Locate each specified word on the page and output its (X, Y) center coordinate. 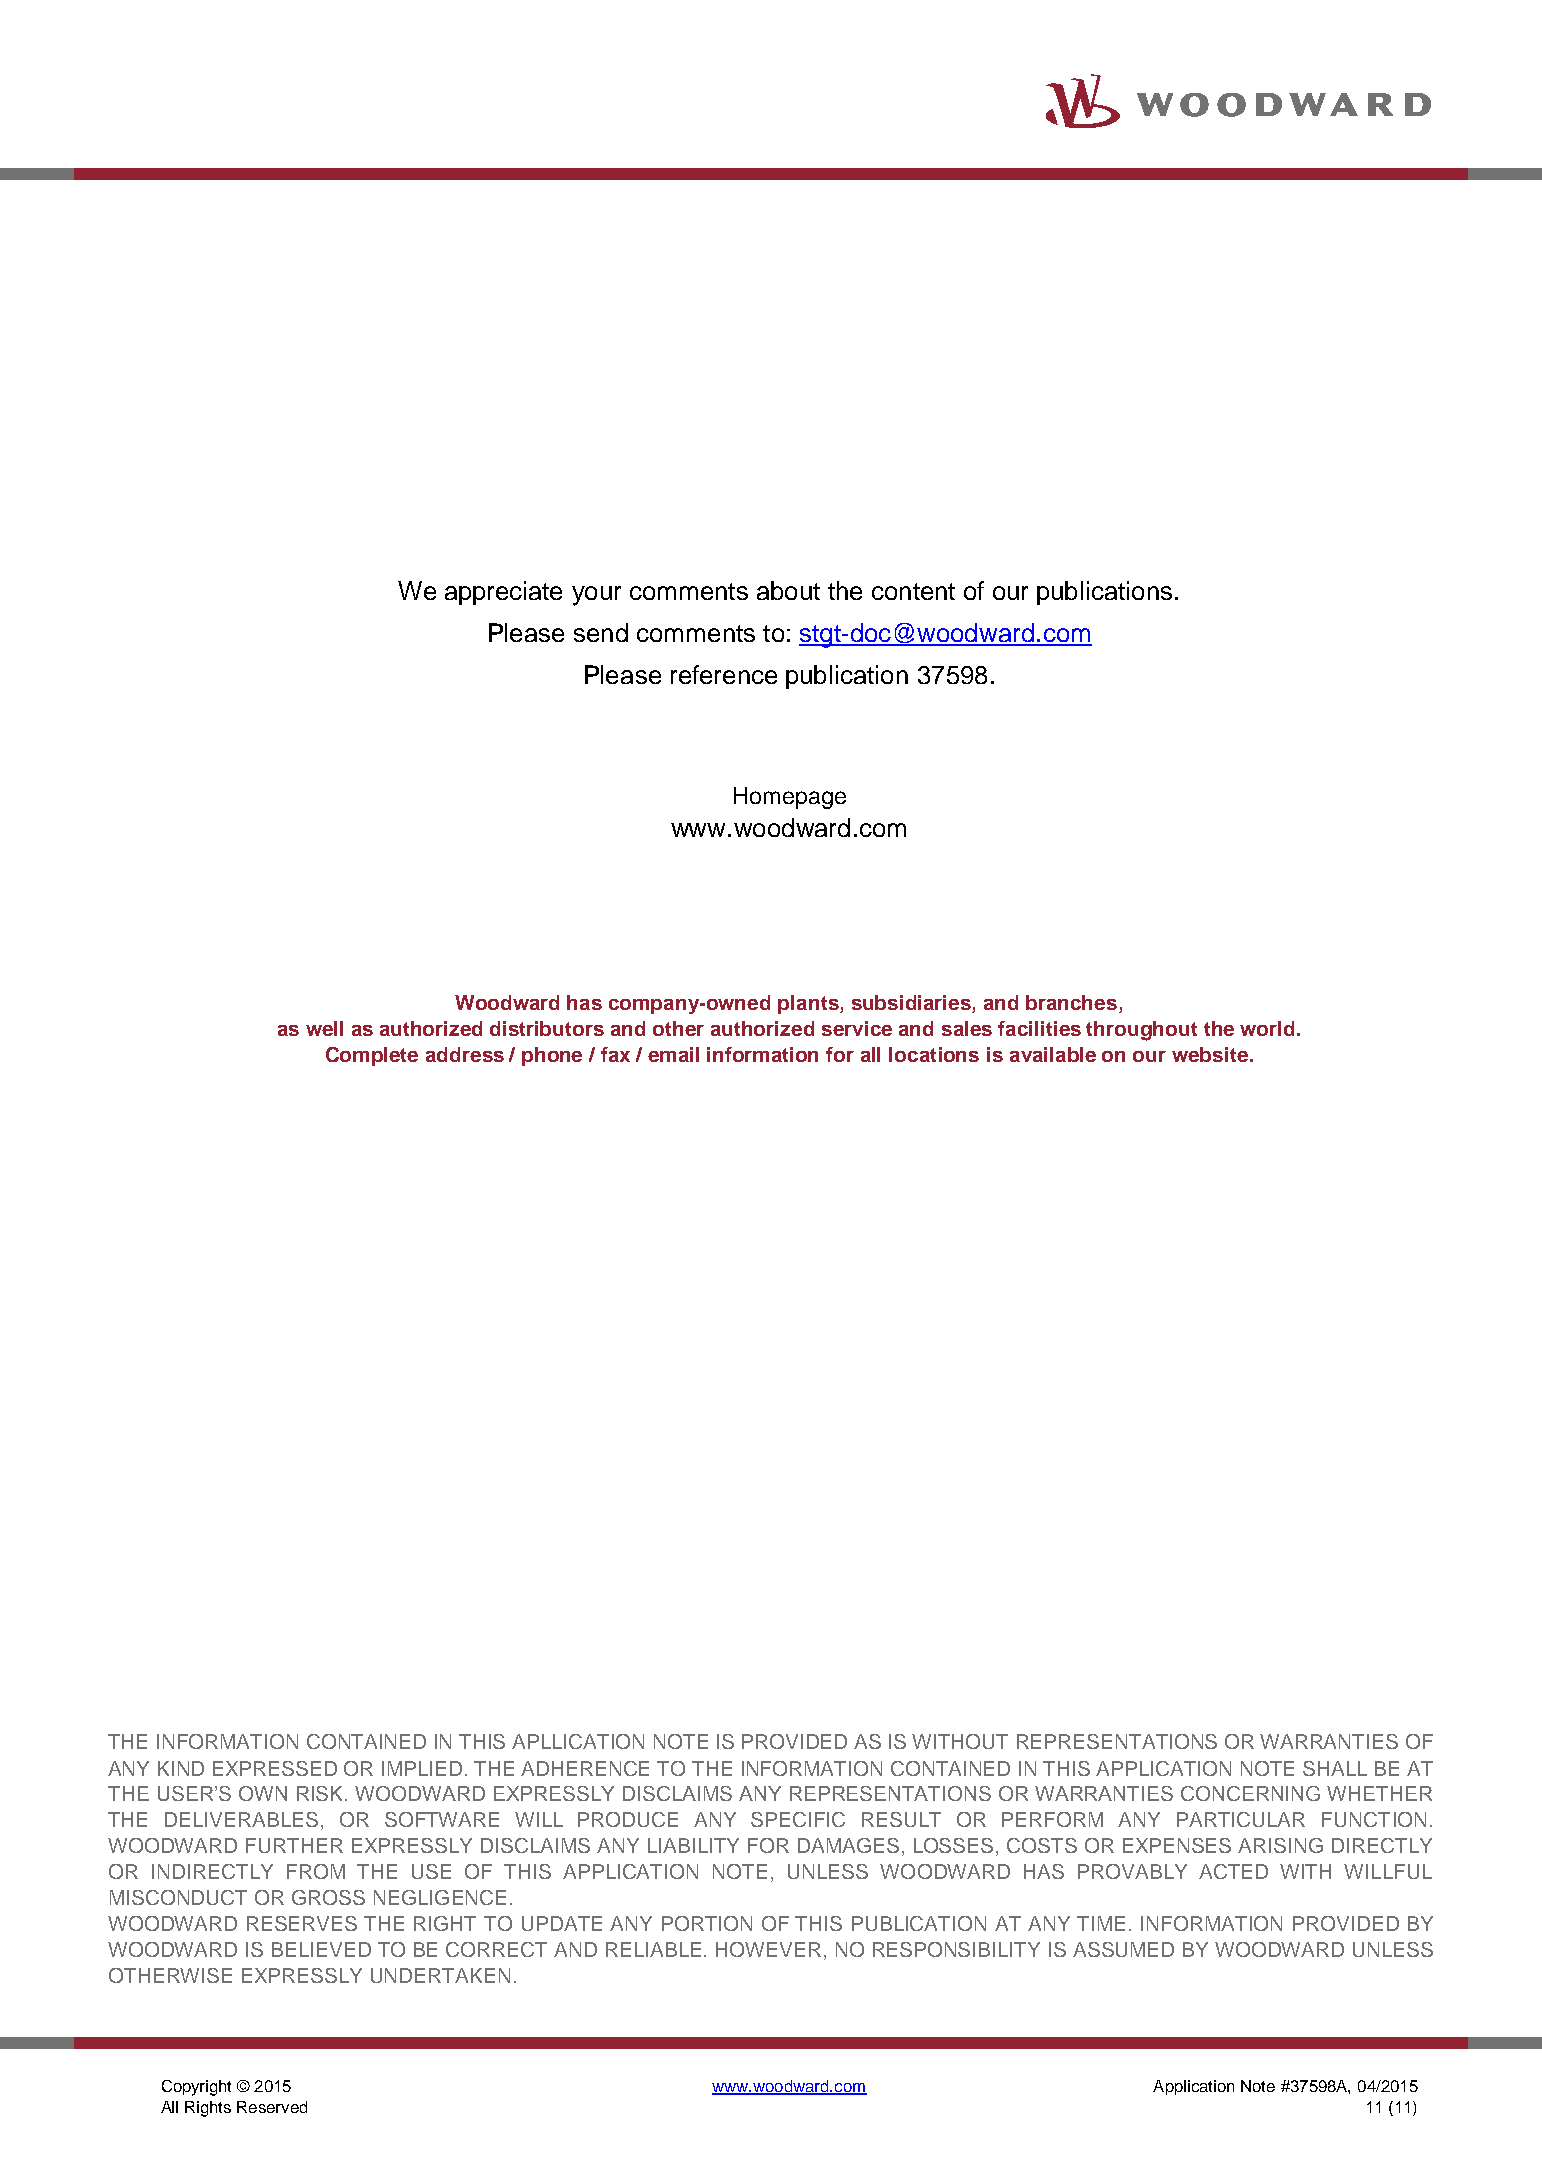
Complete (372, 1056)
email (673, 1054)
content (913, 591)
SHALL (1335, 1768)
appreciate (503, 593)
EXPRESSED (275, 1768)
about (788, 590)
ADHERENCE (585, 1768)
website (1211, 1054)
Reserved (272, 2107)
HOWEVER (768, 1949)
